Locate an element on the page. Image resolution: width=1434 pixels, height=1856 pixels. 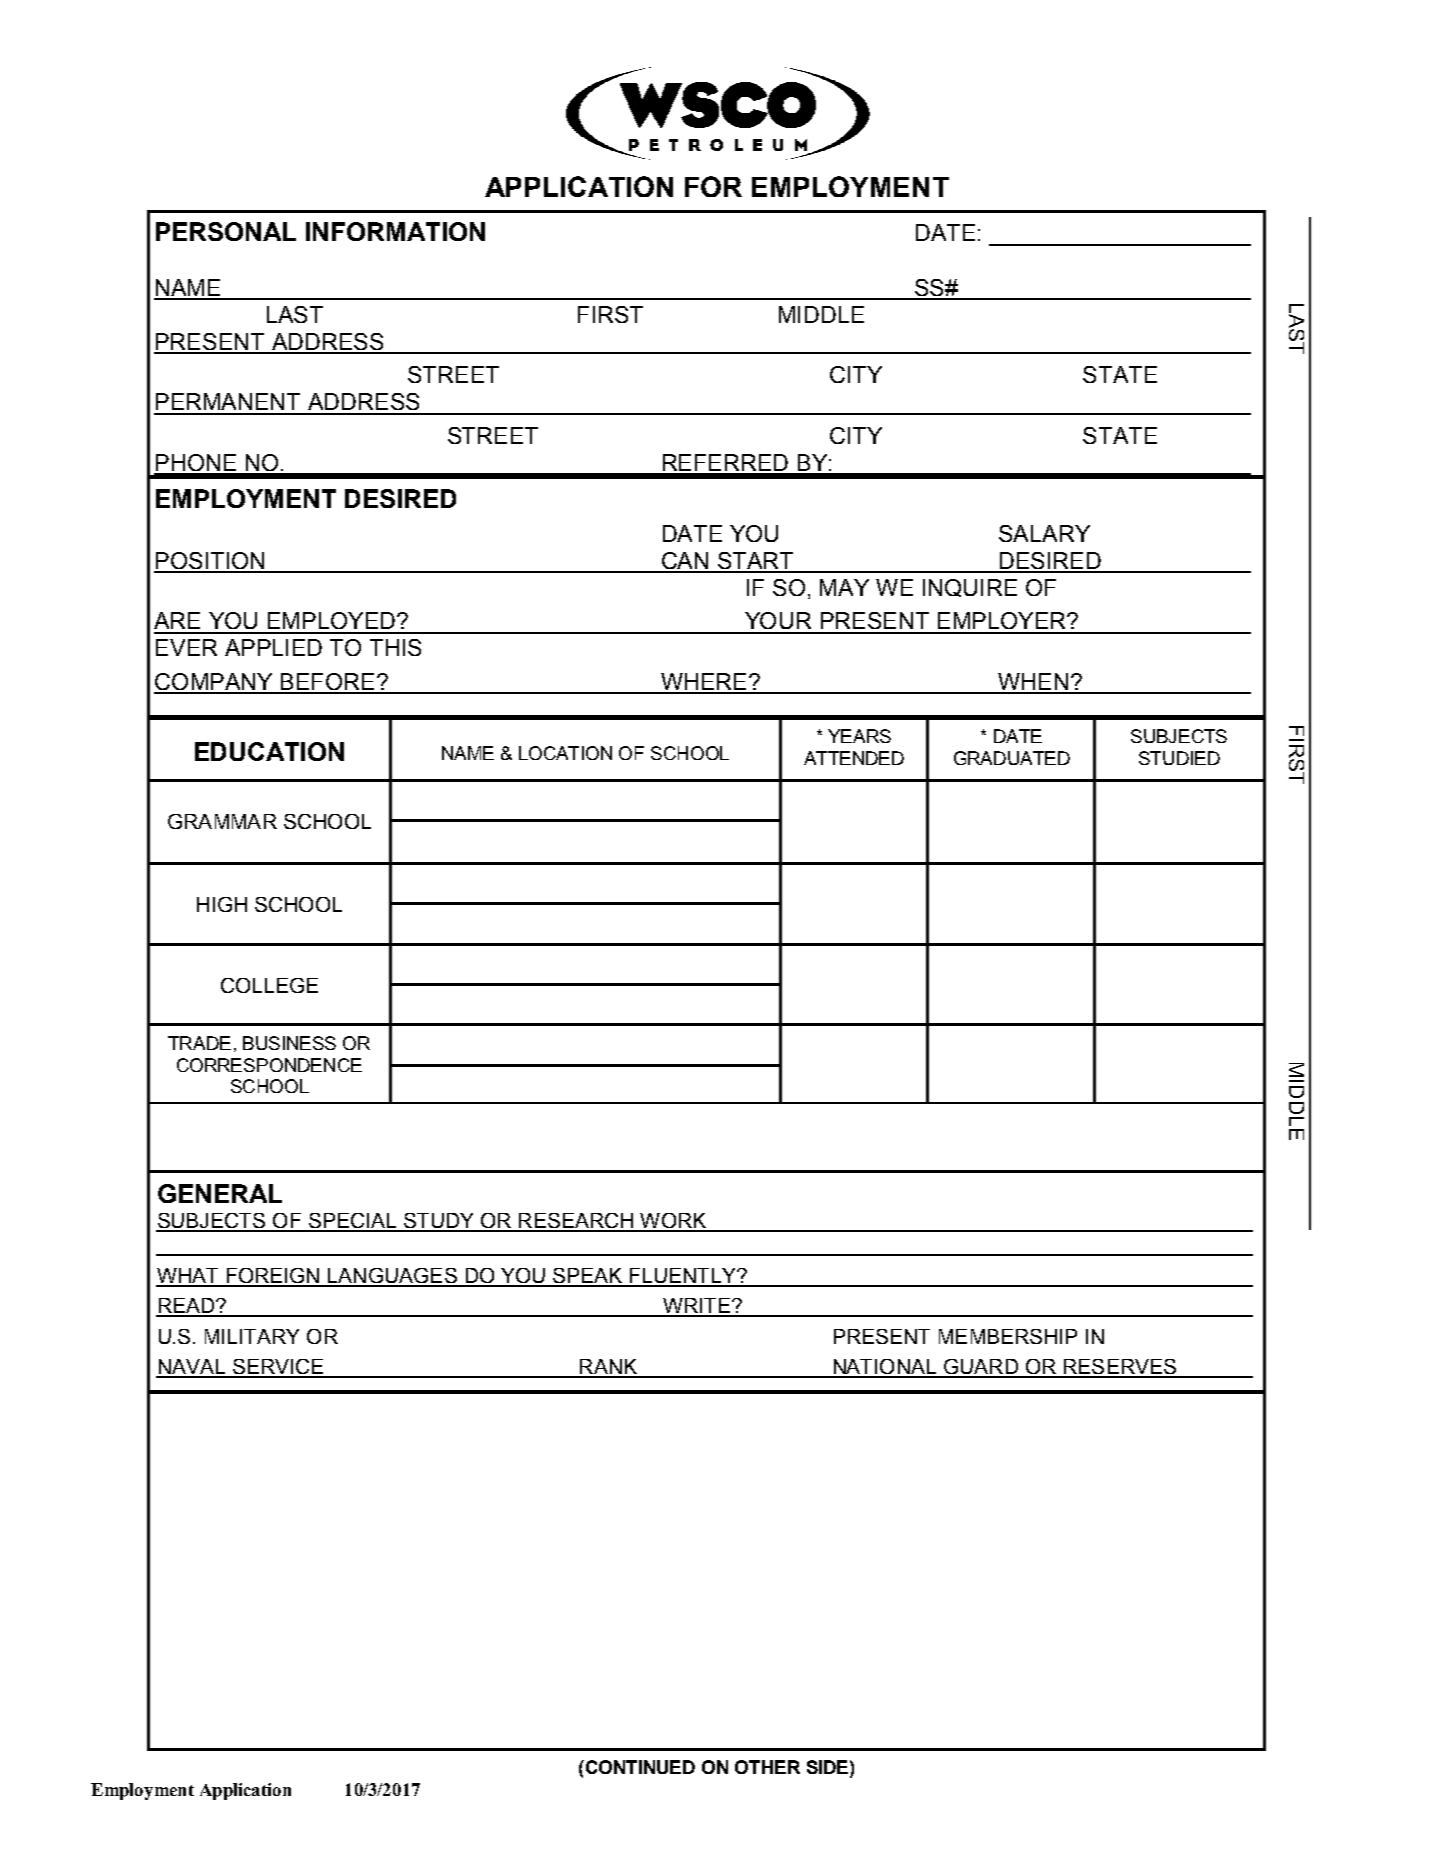
SALARY is located at coordinates (1044, 533).
